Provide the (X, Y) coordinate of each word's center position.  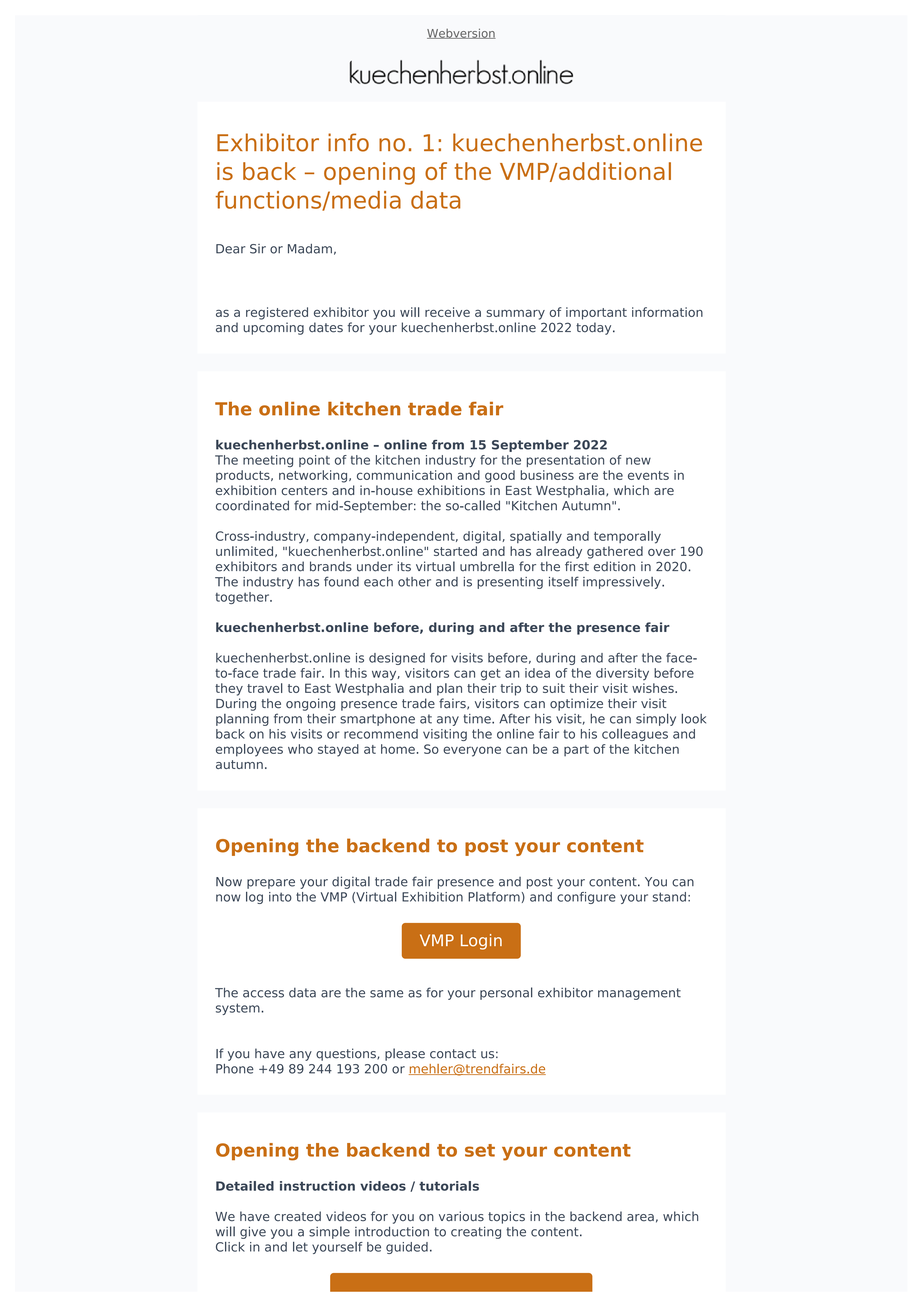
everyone (472, 751)
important (596, 313)
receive (447, 312)
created (297, 1216)
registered (277, 313)
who (300, 749)
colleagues (635, 735)
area (640, 1218)
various (461, 1216)
